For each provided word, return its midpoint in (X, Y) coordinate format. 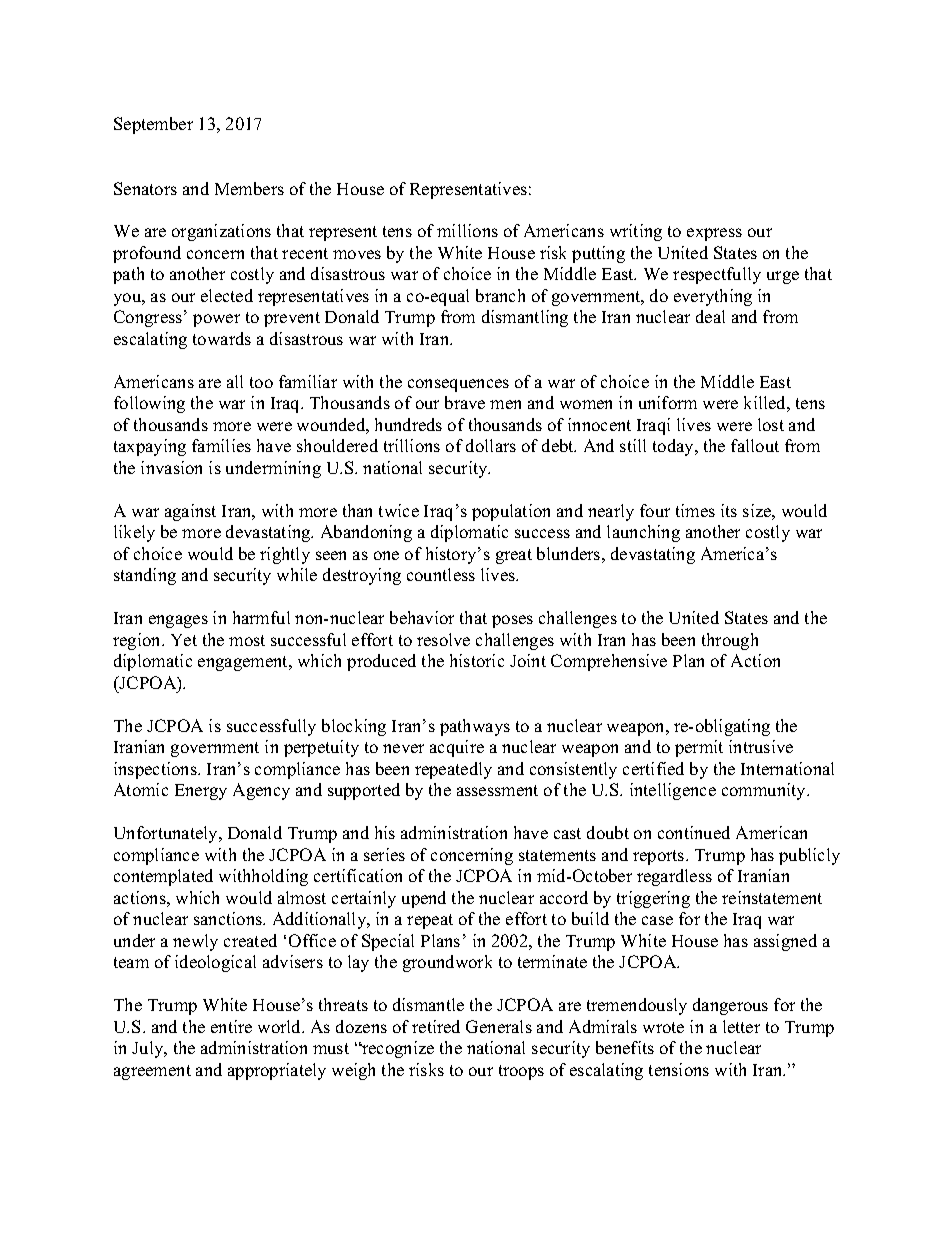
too (261, 382)
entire (231, 1026)
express (714, 234)
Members (249, 188)
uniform (668, 402)
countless (441, 574)
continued (694, 832)
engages (178, 621)
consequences (458, 385)
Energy (201, 792)
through (730, 641)
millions (467, 230)
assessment (497, 790)
